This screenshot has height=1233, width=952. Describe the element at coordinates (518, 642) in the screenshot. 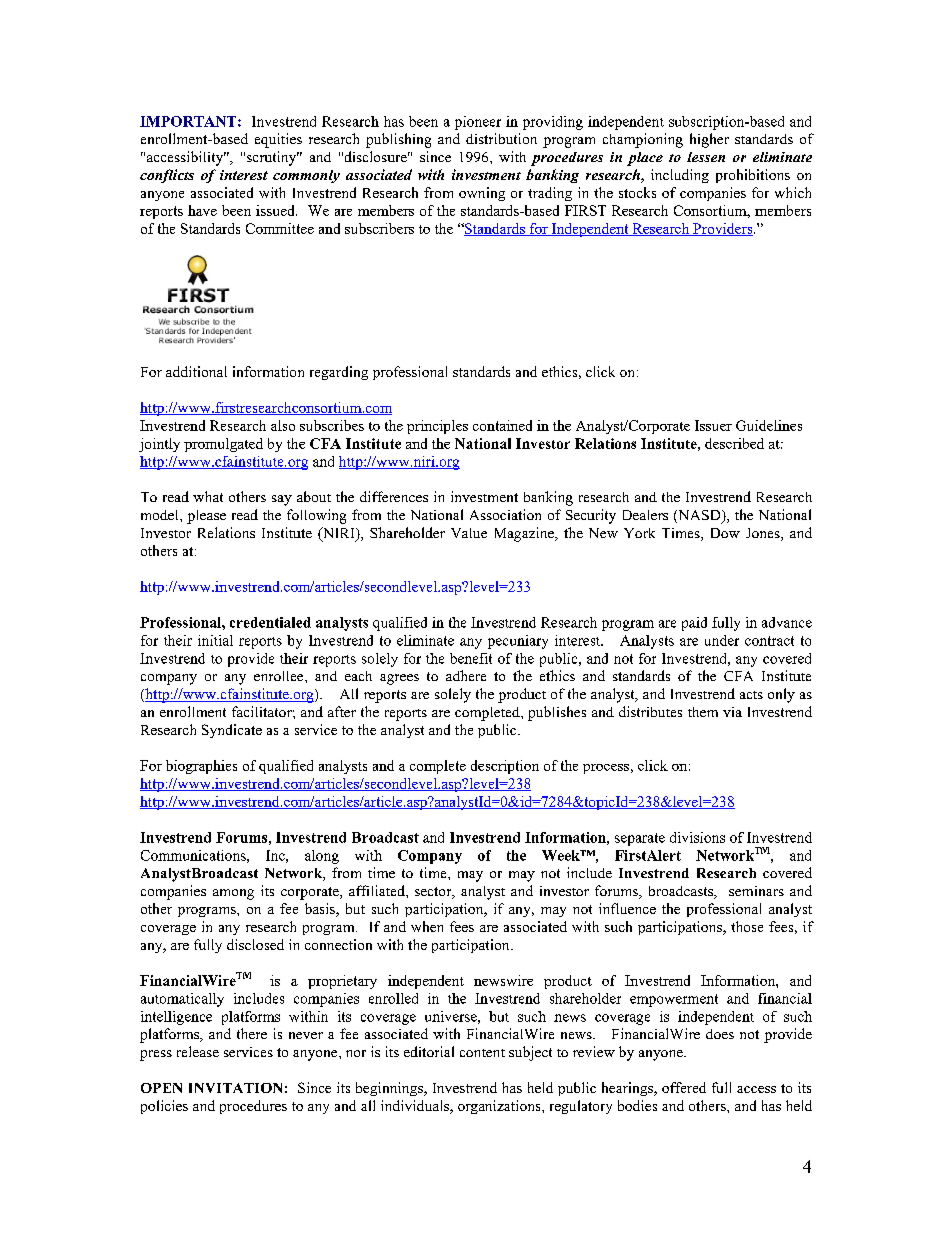

I see `pecuniary` at that location.
